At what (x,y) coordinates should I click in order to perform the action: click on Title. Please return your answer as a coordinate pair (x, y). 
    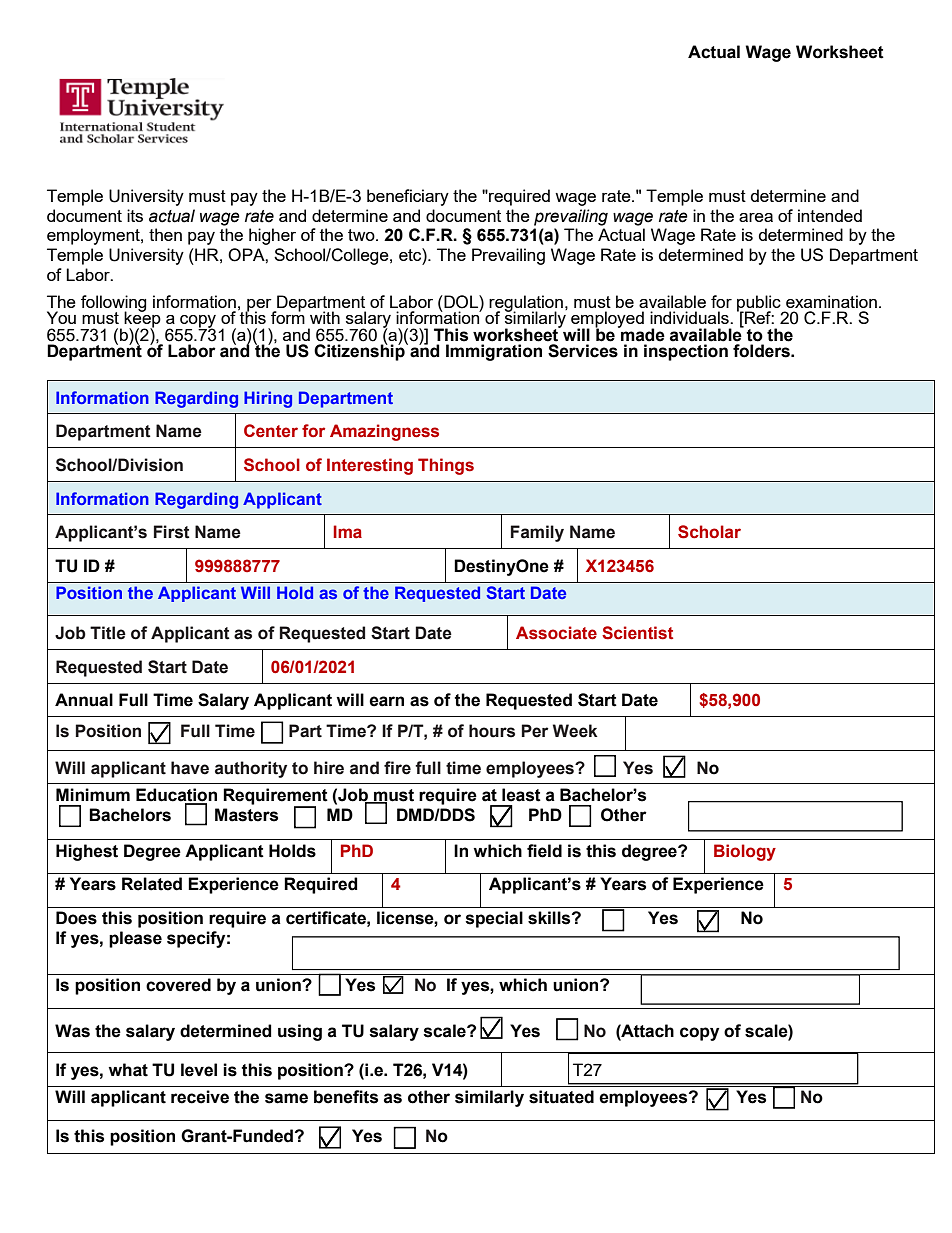
    Looking at the image, I should click on (108, 633).
